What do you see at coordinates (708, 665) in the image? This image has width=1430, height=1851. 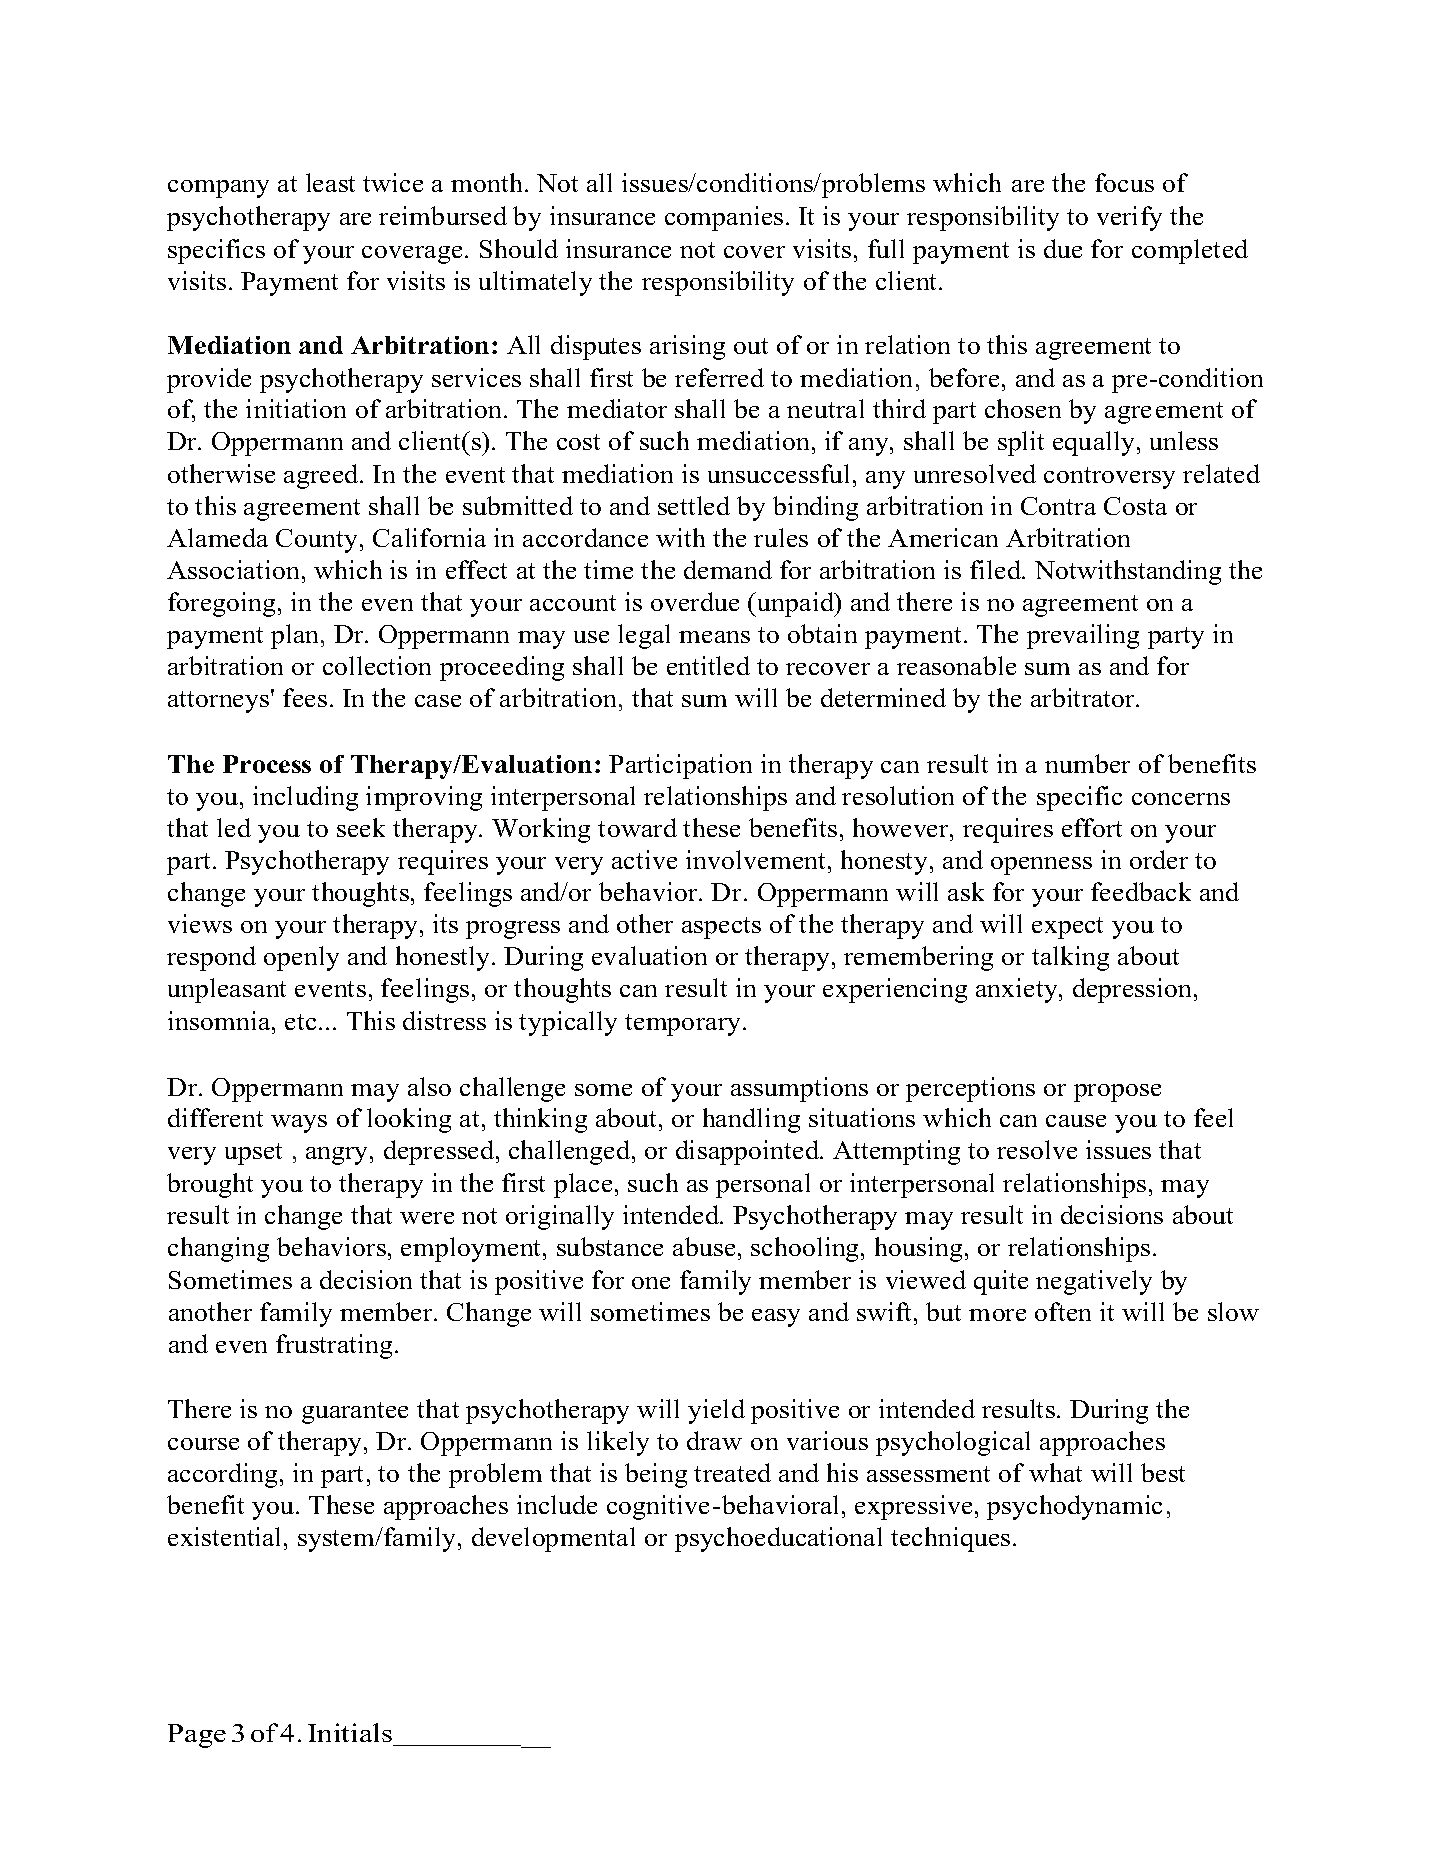 I see `entitled` at bounding box center [708, 665].
